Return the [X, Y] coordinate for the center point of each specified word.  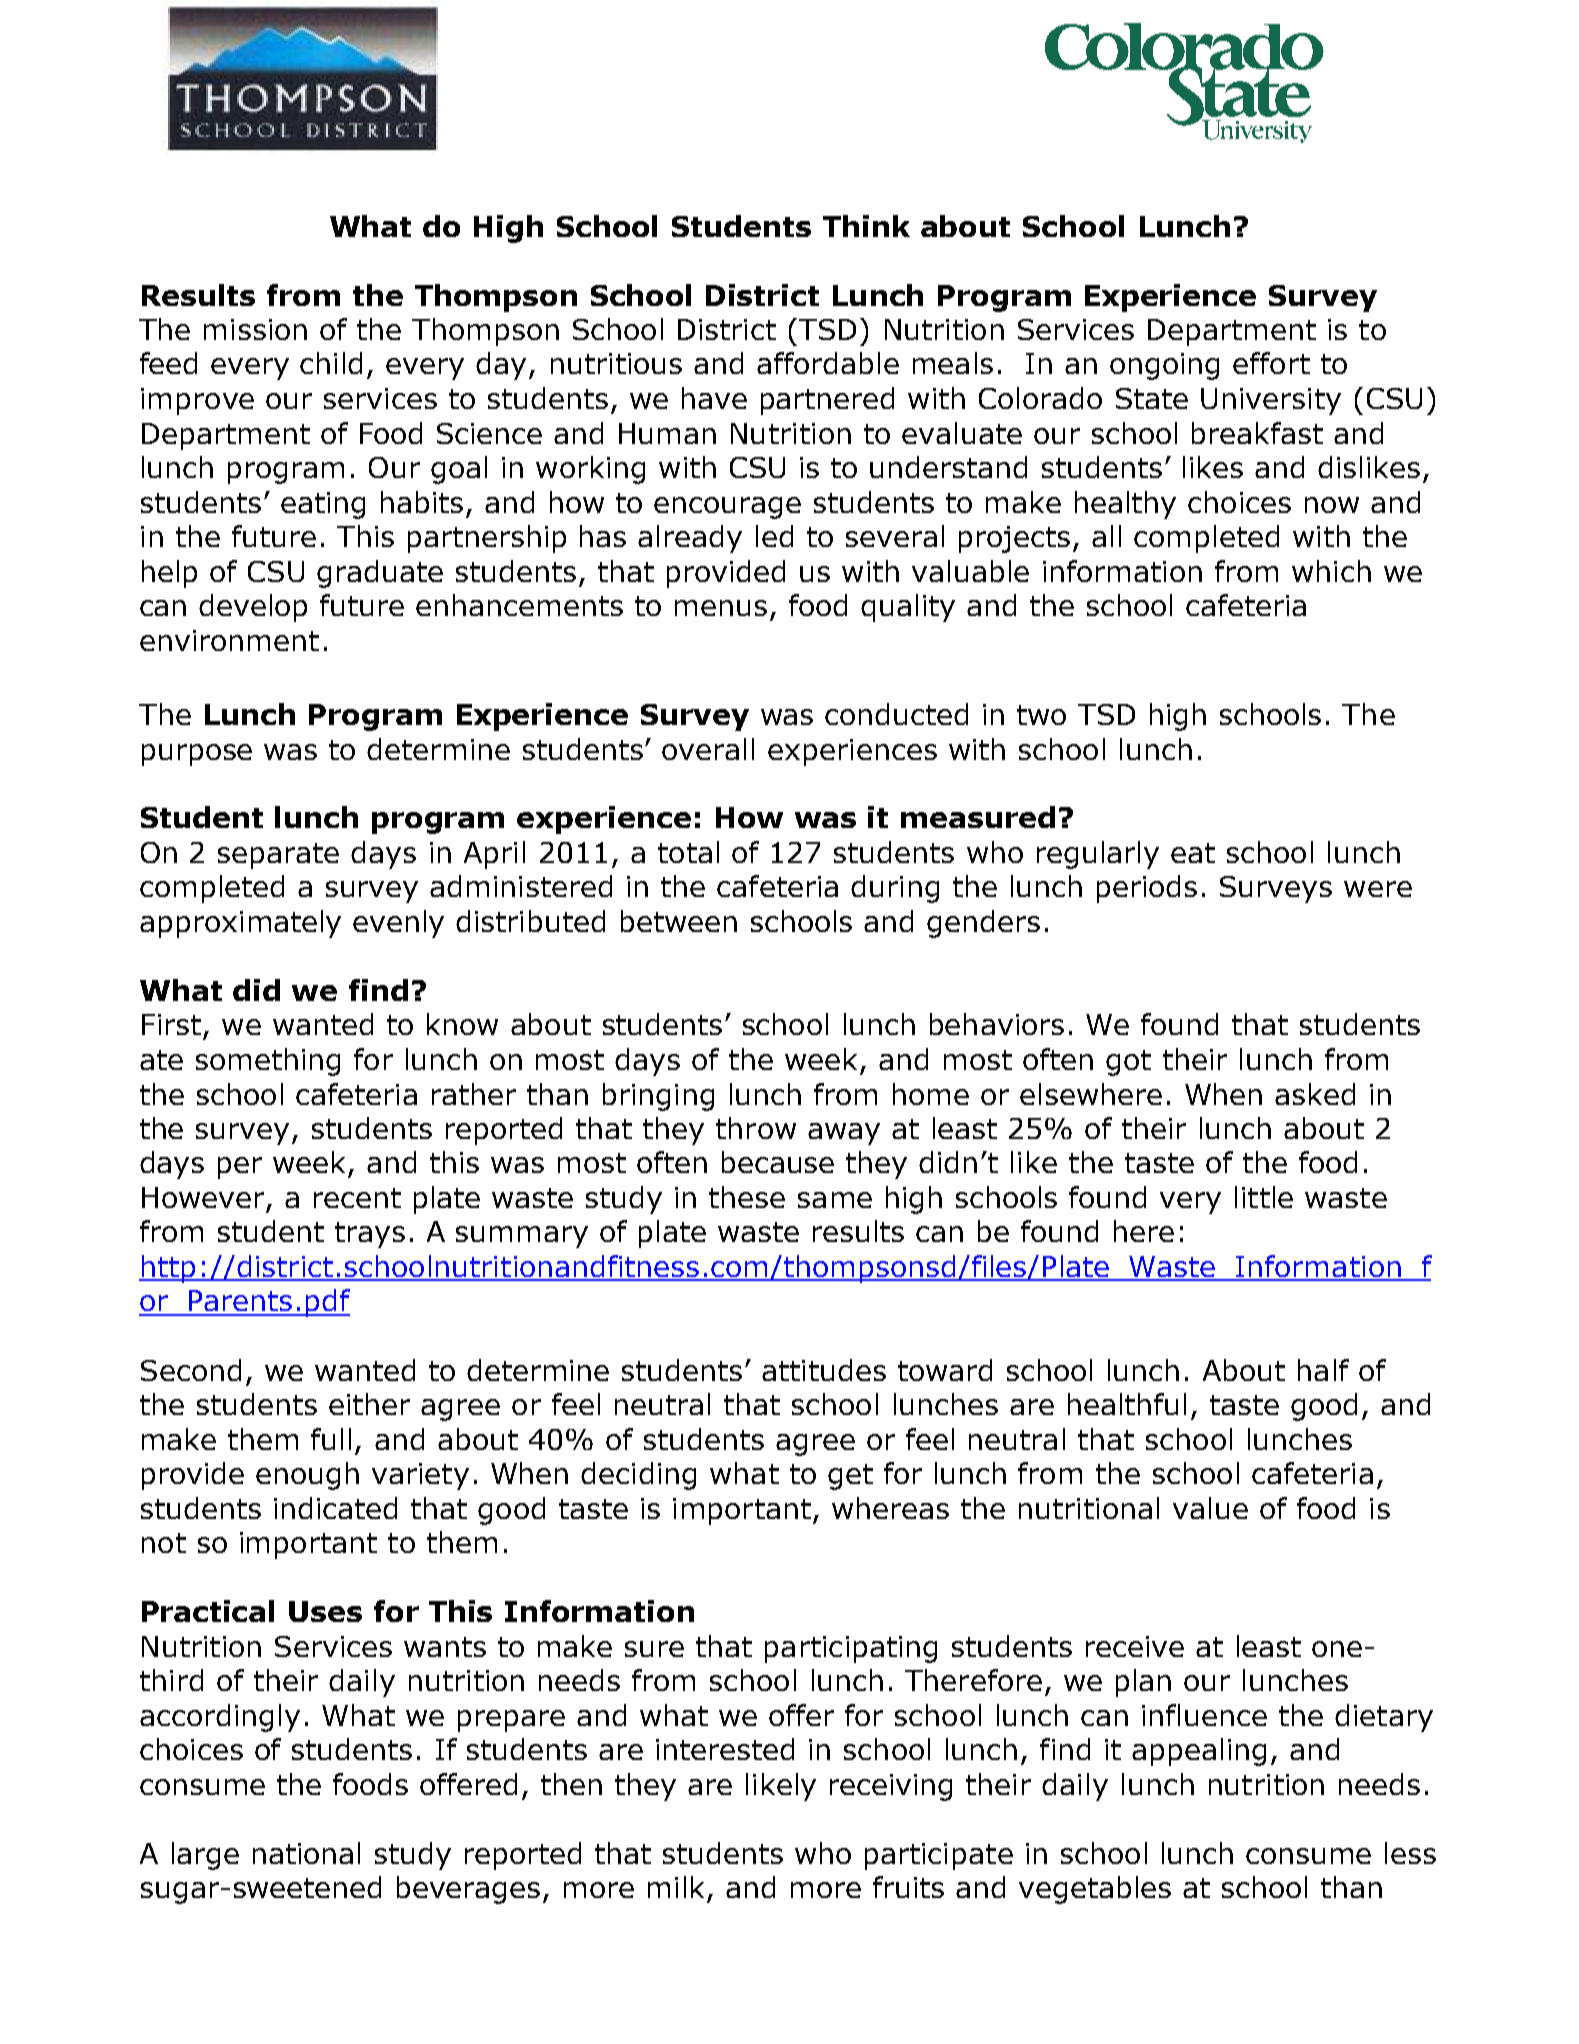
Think [866, 226]
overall [708, 749]
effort [1271, 363]
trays [370, 1235]
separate [278, 856]
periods [1147, 889]
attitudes [824, 1370]
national [306, 1853]
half [1323, 1370]
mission [255, 329]
